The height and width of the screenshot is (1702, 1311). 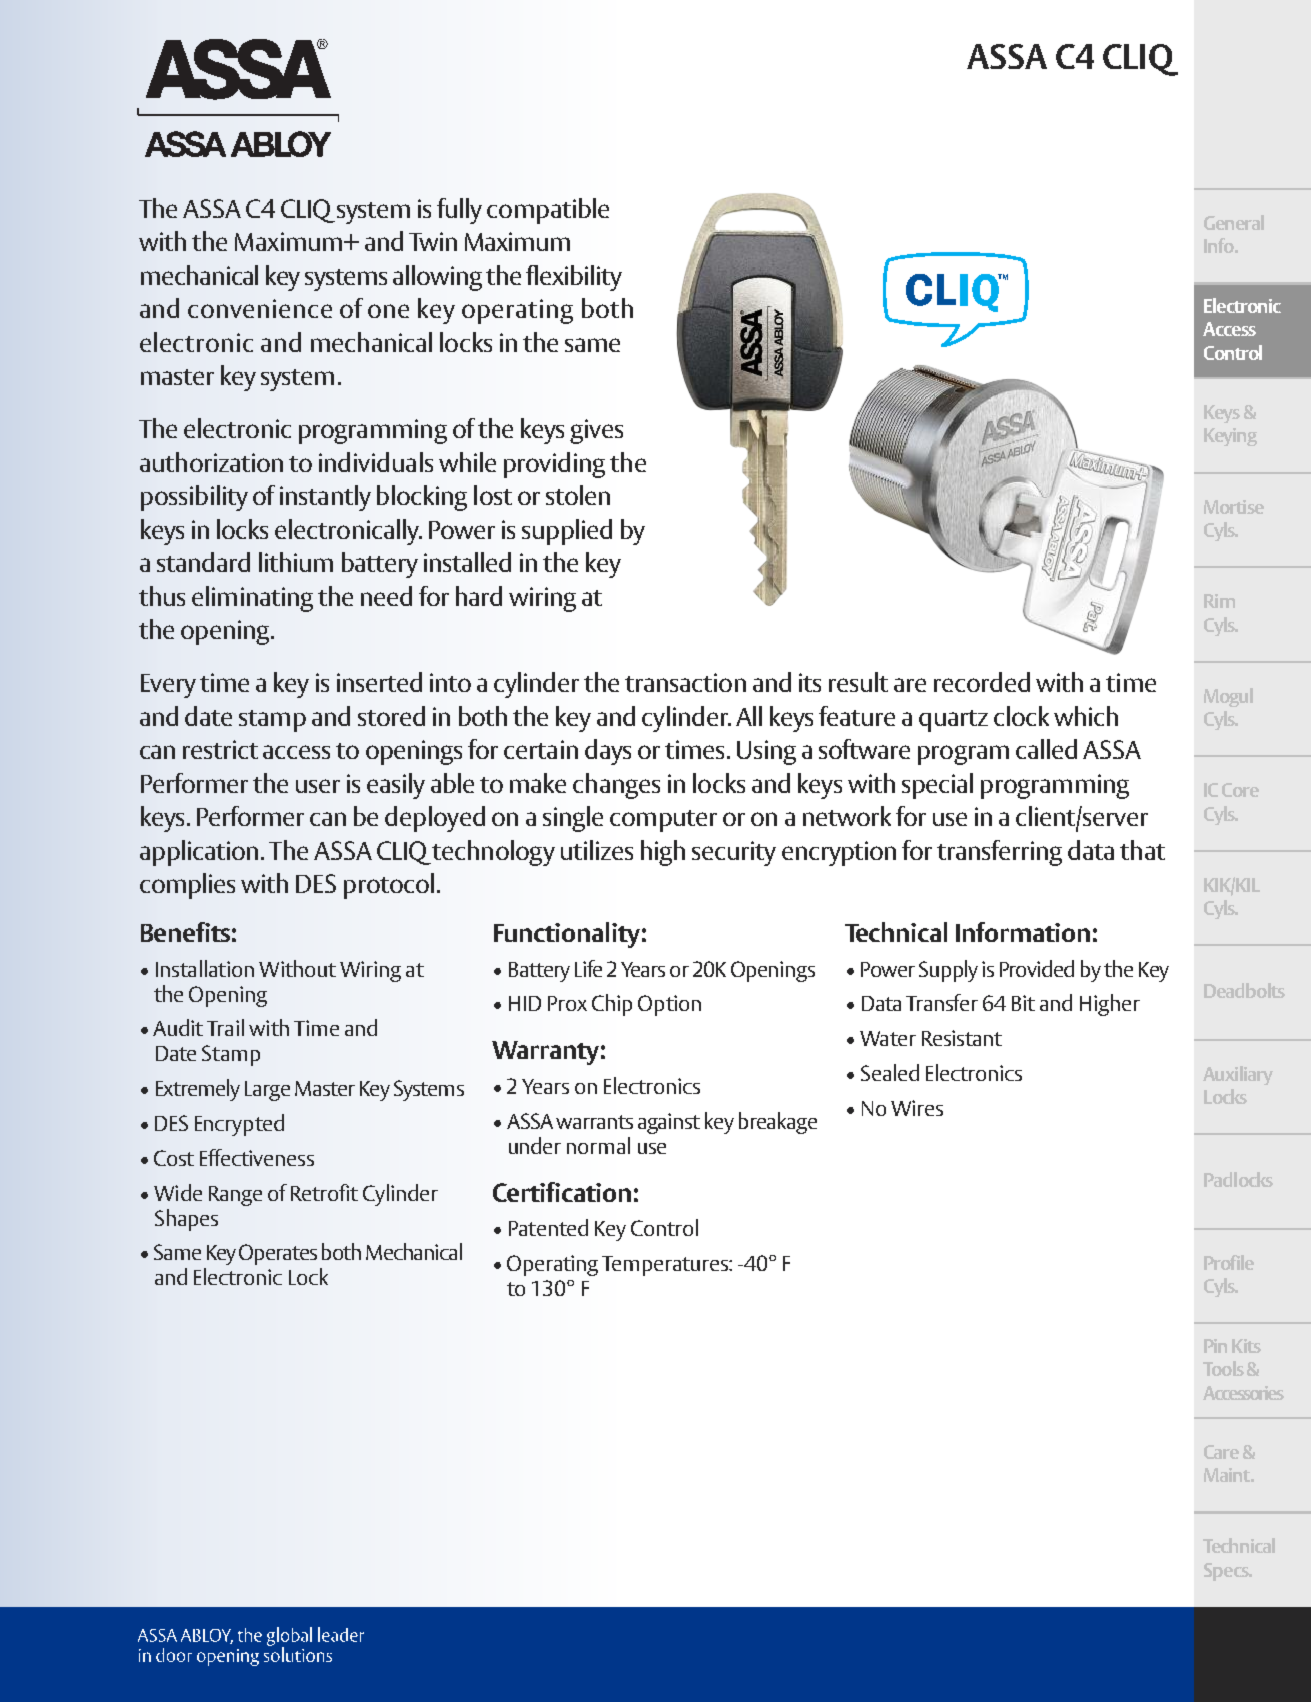 I want to click on Operates, so click(x=278, y=1254).
